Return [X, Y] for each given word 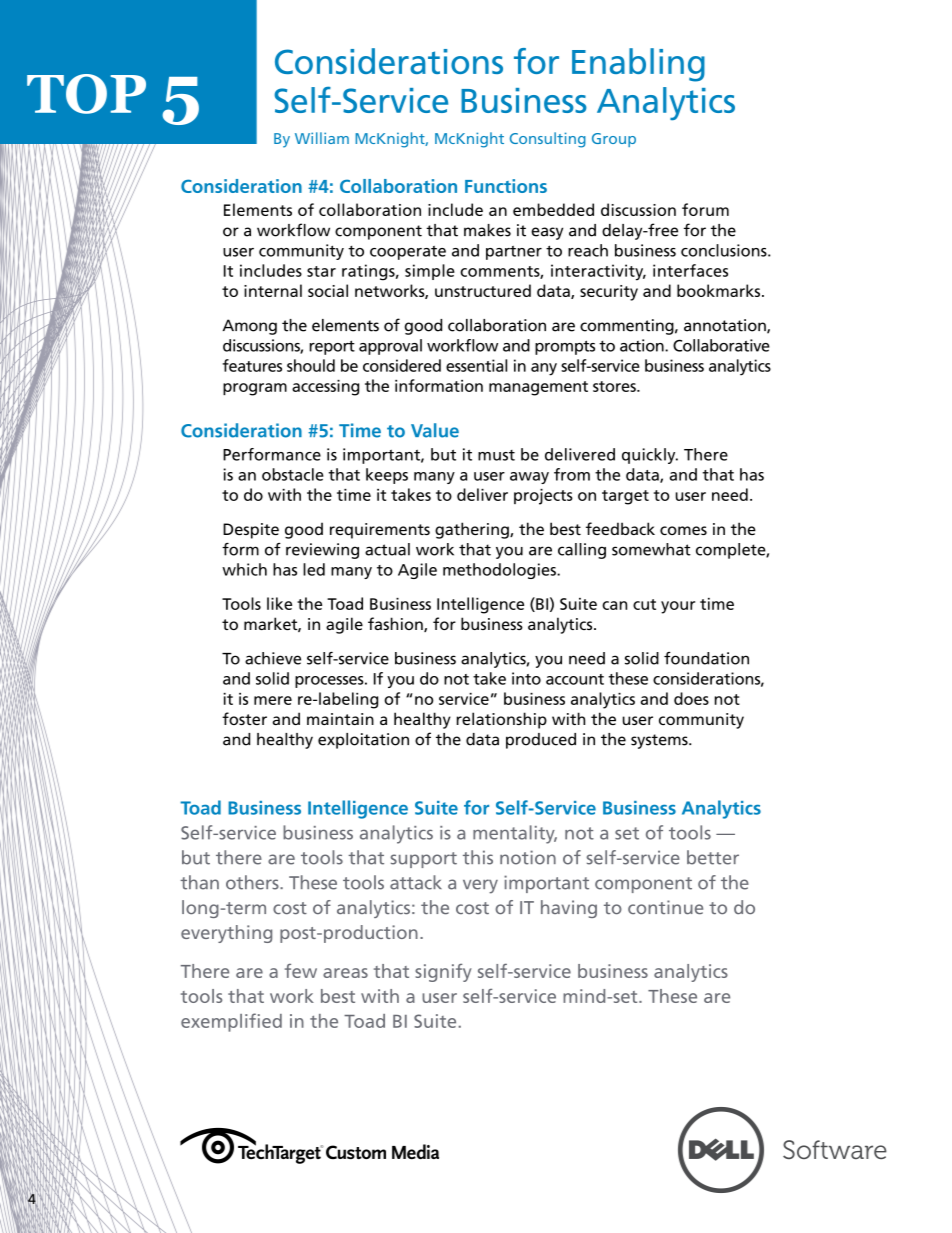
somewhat [651, 549]
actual [387, 549]
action [643, 345]
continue [665, 907]
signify [443, 973]
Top [86, 94]
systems [660, 741]
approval [390, 347]
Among [250, 327]
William [322, 138]
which [244, 569]
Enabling [638, 65]
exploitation [363, 741]
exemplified [231, 1022]
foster [244, 718]
